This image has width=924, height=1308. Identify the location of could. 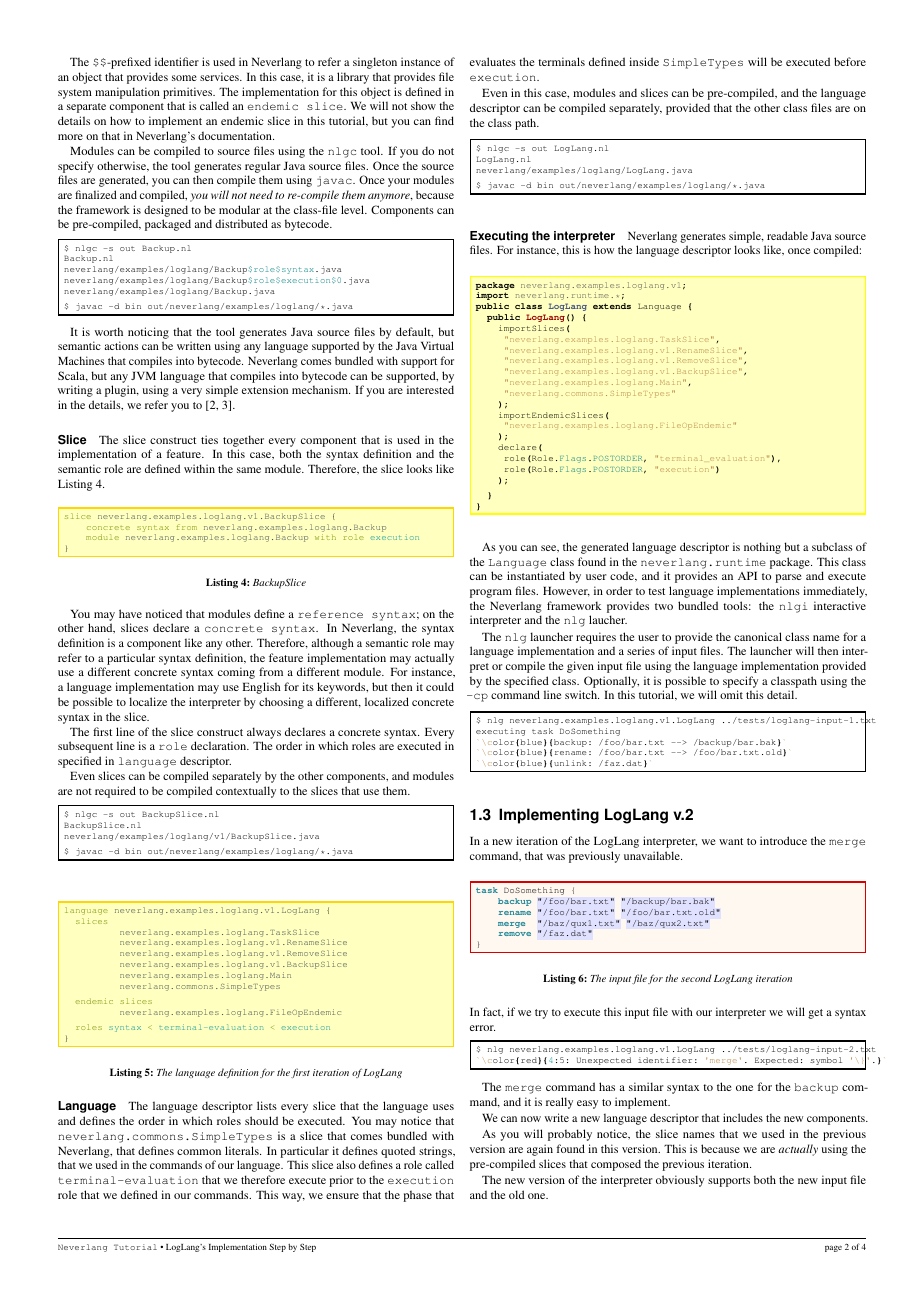
(440, 686).
